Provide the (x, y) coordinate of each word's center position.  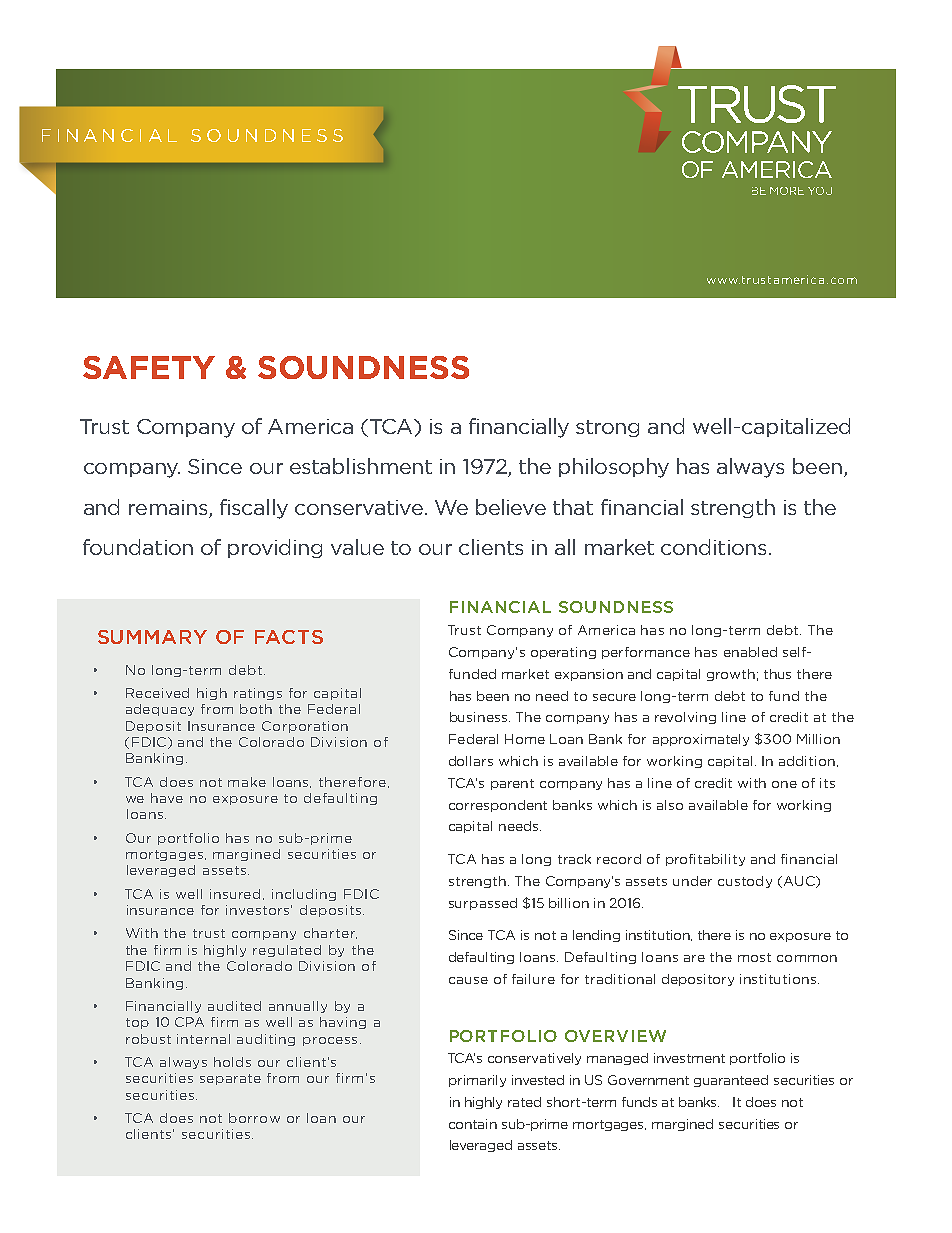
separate (230, 1079)
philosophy (614, 468)
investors (259, 910)
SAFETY (149, 367)
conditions (713, 547)
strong (607, 428)
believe (511, 507)
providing (275, 548)
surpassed (483, 904)
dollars (471, 761)
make (247, 782)
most (754, 957)
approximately (701, 740)
